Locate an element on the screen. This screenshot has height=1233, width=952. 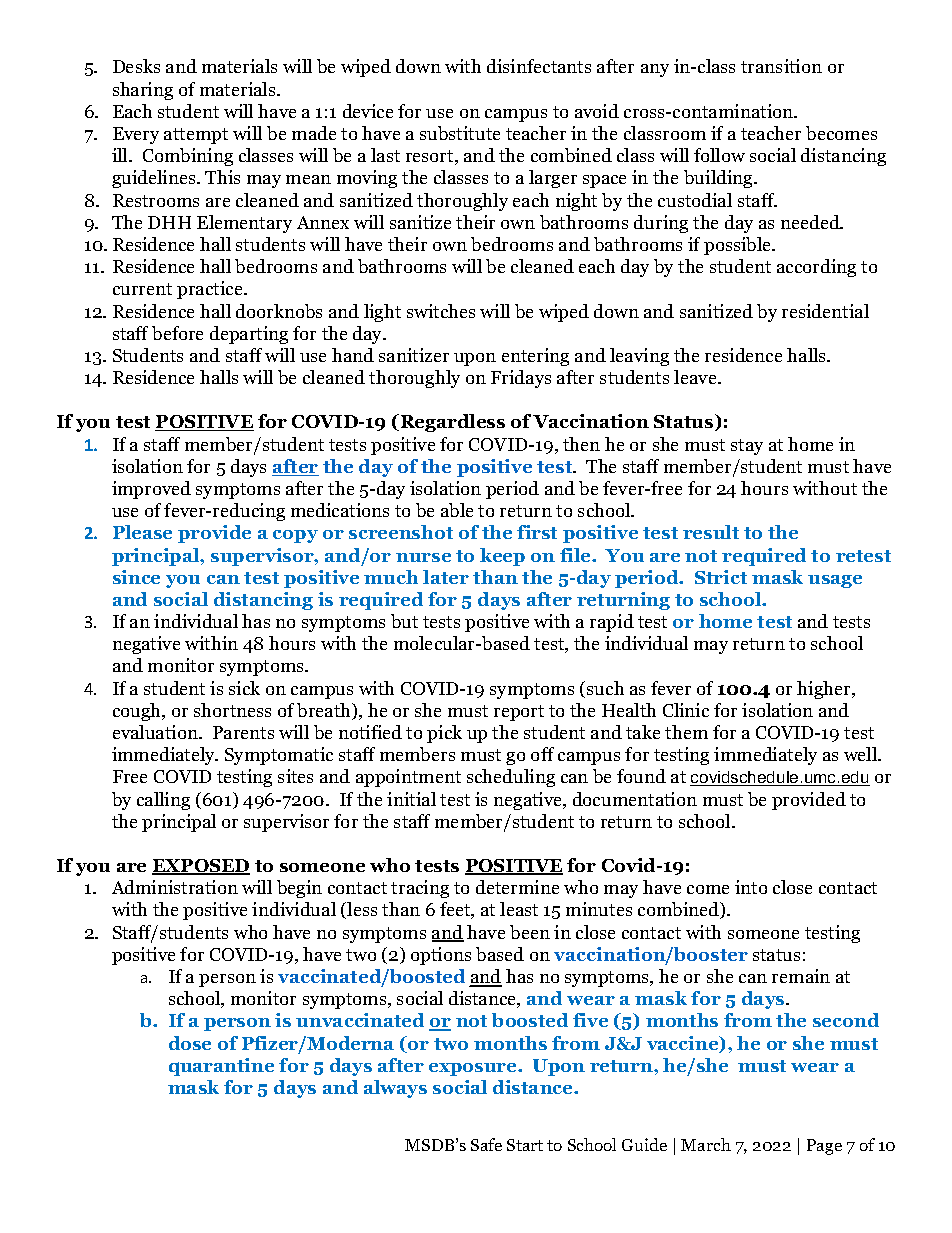
attempt is located at coordinates (196, 136).
